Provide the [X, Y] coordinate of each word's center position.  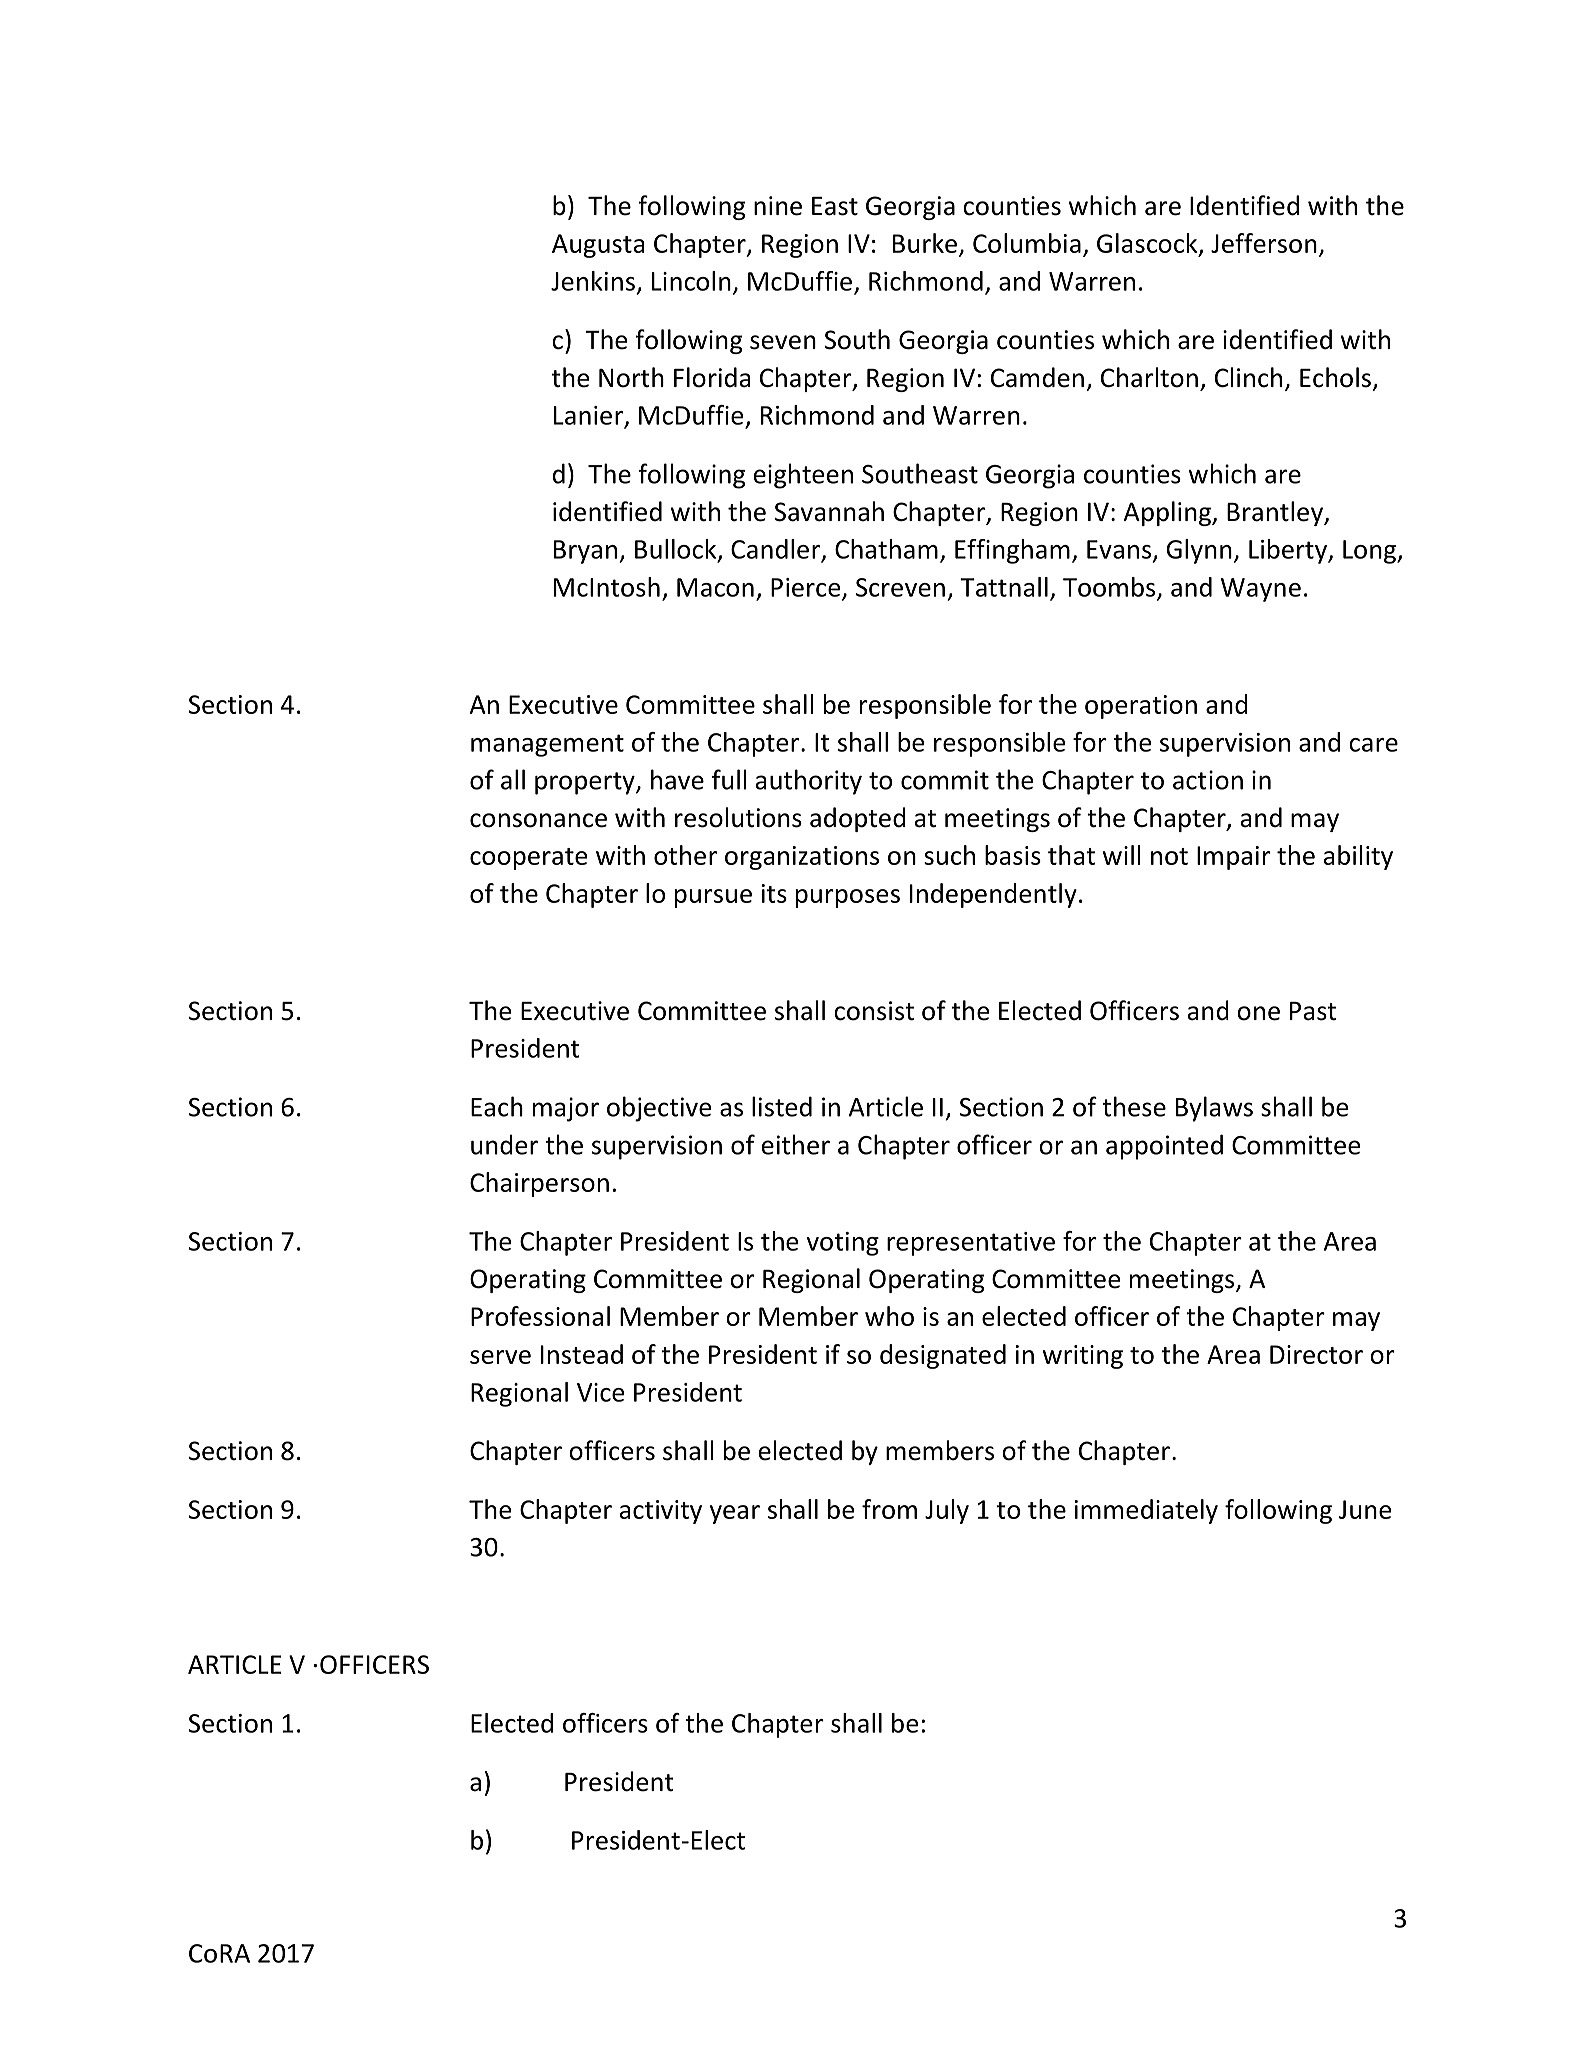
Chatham [886, 549]
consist [874, 1011]
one [1258, 1013]
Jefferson [1264, 243]
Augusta [598, 246]
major [566, 1109]
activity [661, 1512]
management [547, 745]
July [947, 1511]
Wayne [1261, 590]
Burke [925, 243]
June [1365, 1509]
